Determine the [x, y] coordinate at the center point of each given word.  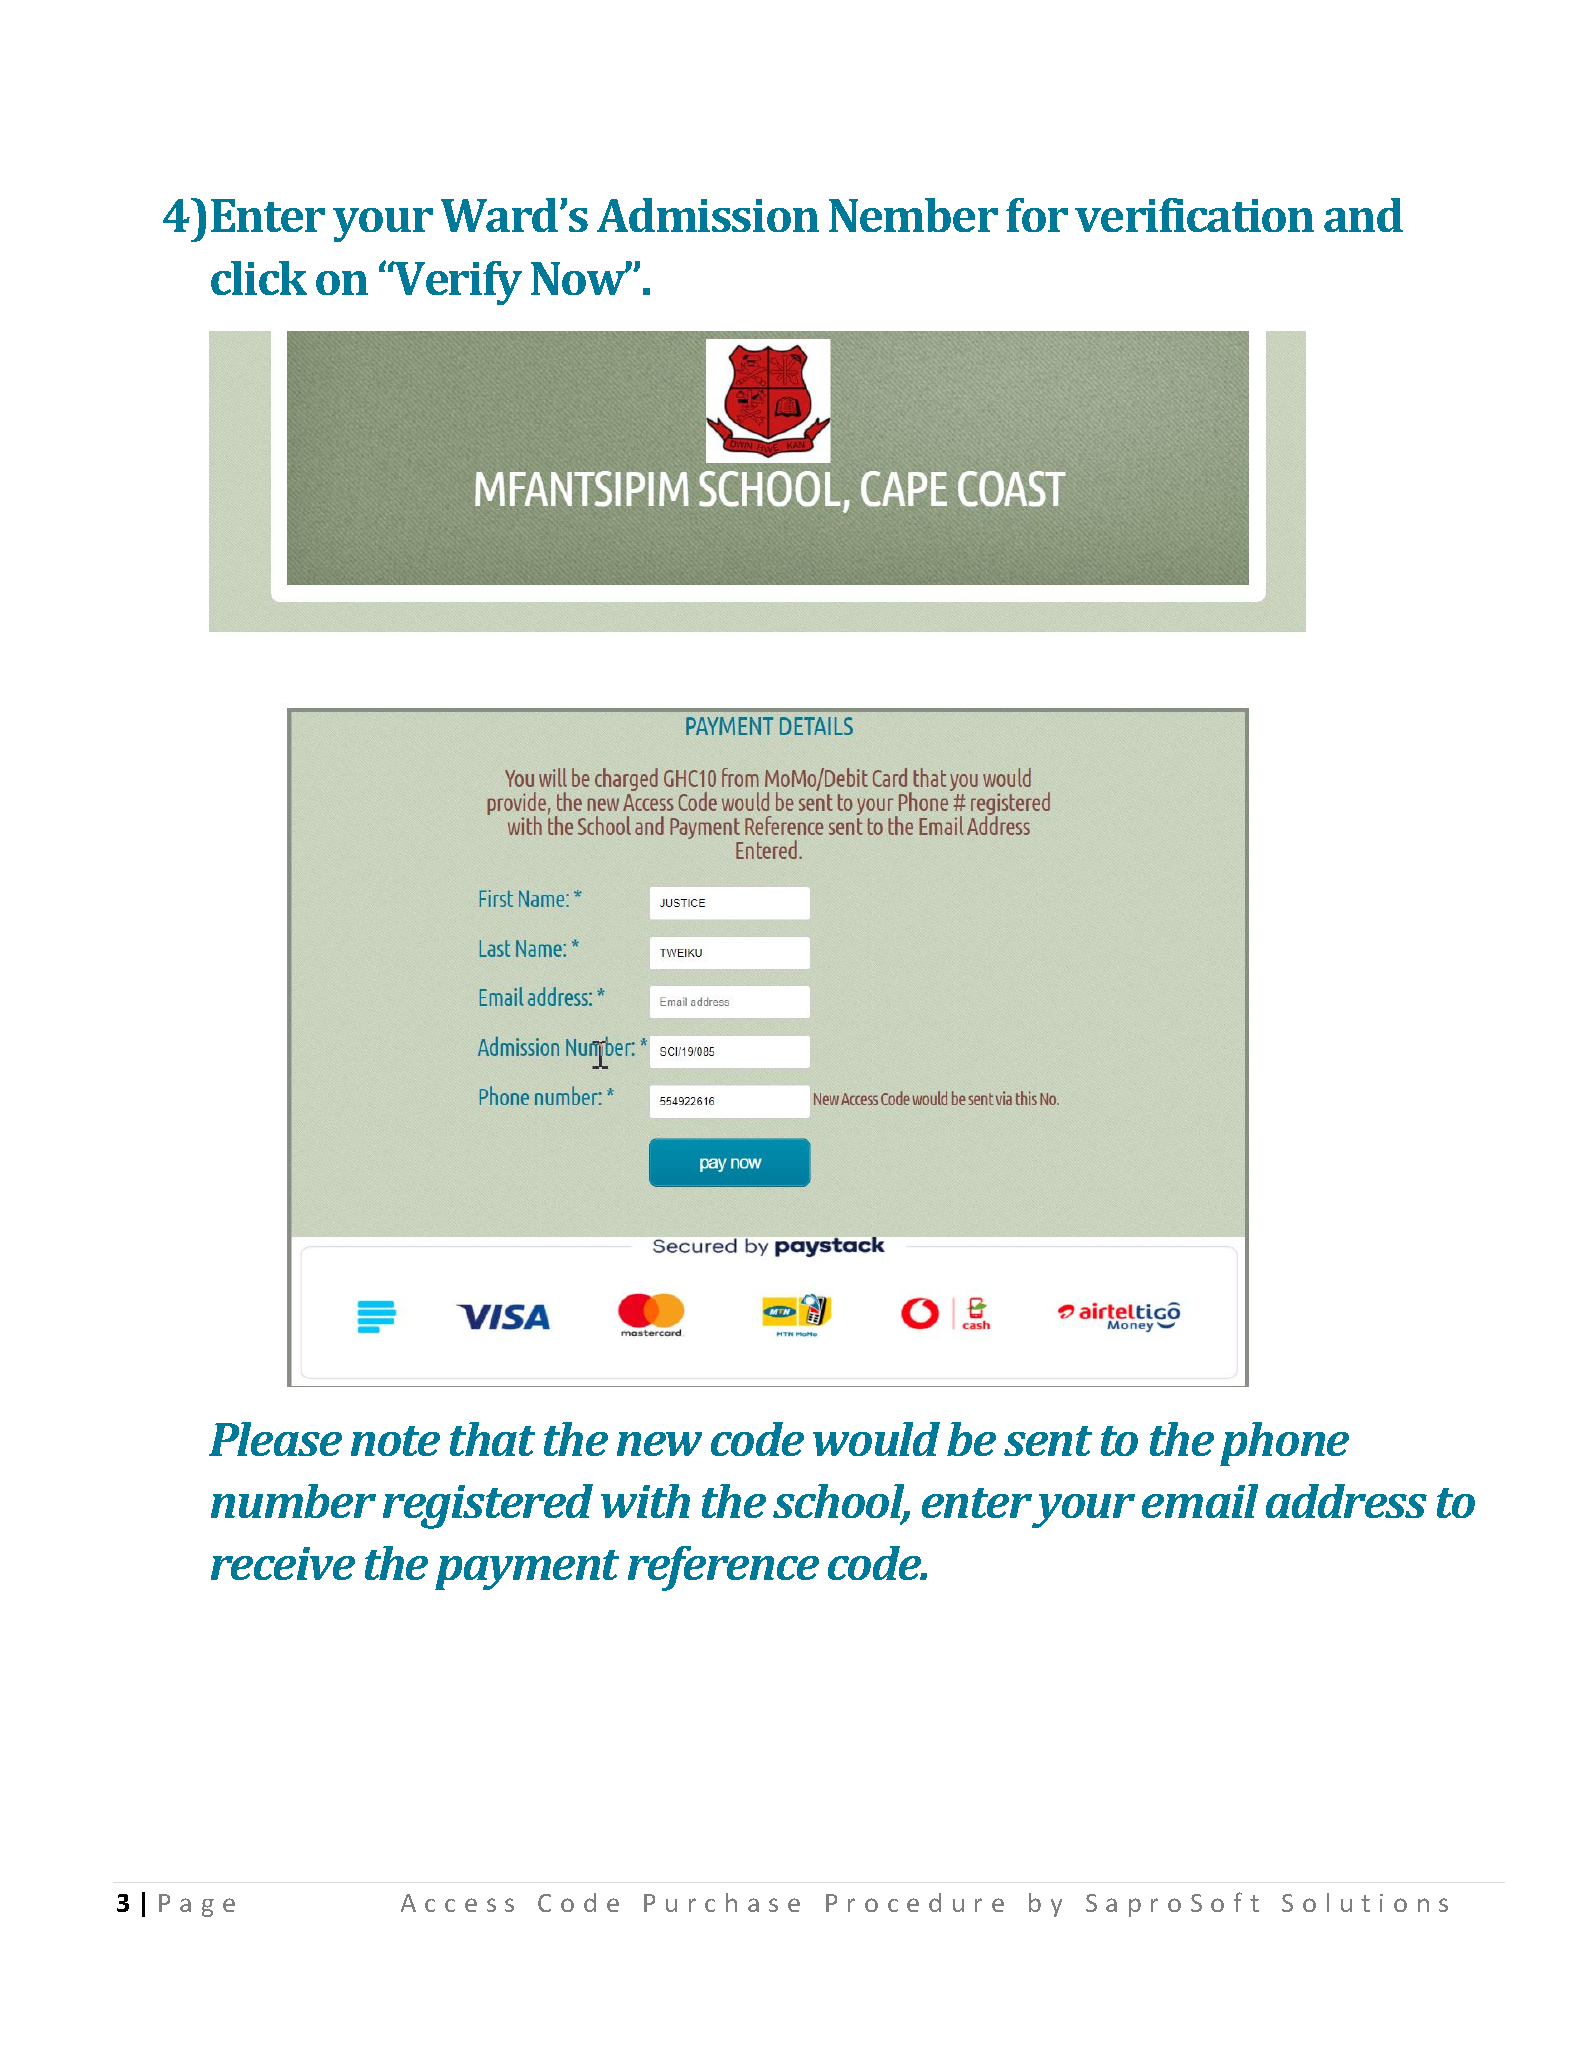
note [395, 1441]
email [1200, 1501]
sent [1048, 1441]
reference [723, 1568]
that [492, 1439]
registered [488, 1506]
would [876, 1439]
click [259, 278]
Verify [457, 283]
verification [1194, 215]
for [1037, 215]
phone [1284, 1444]
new [659, 1444]
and [1363, 215]
